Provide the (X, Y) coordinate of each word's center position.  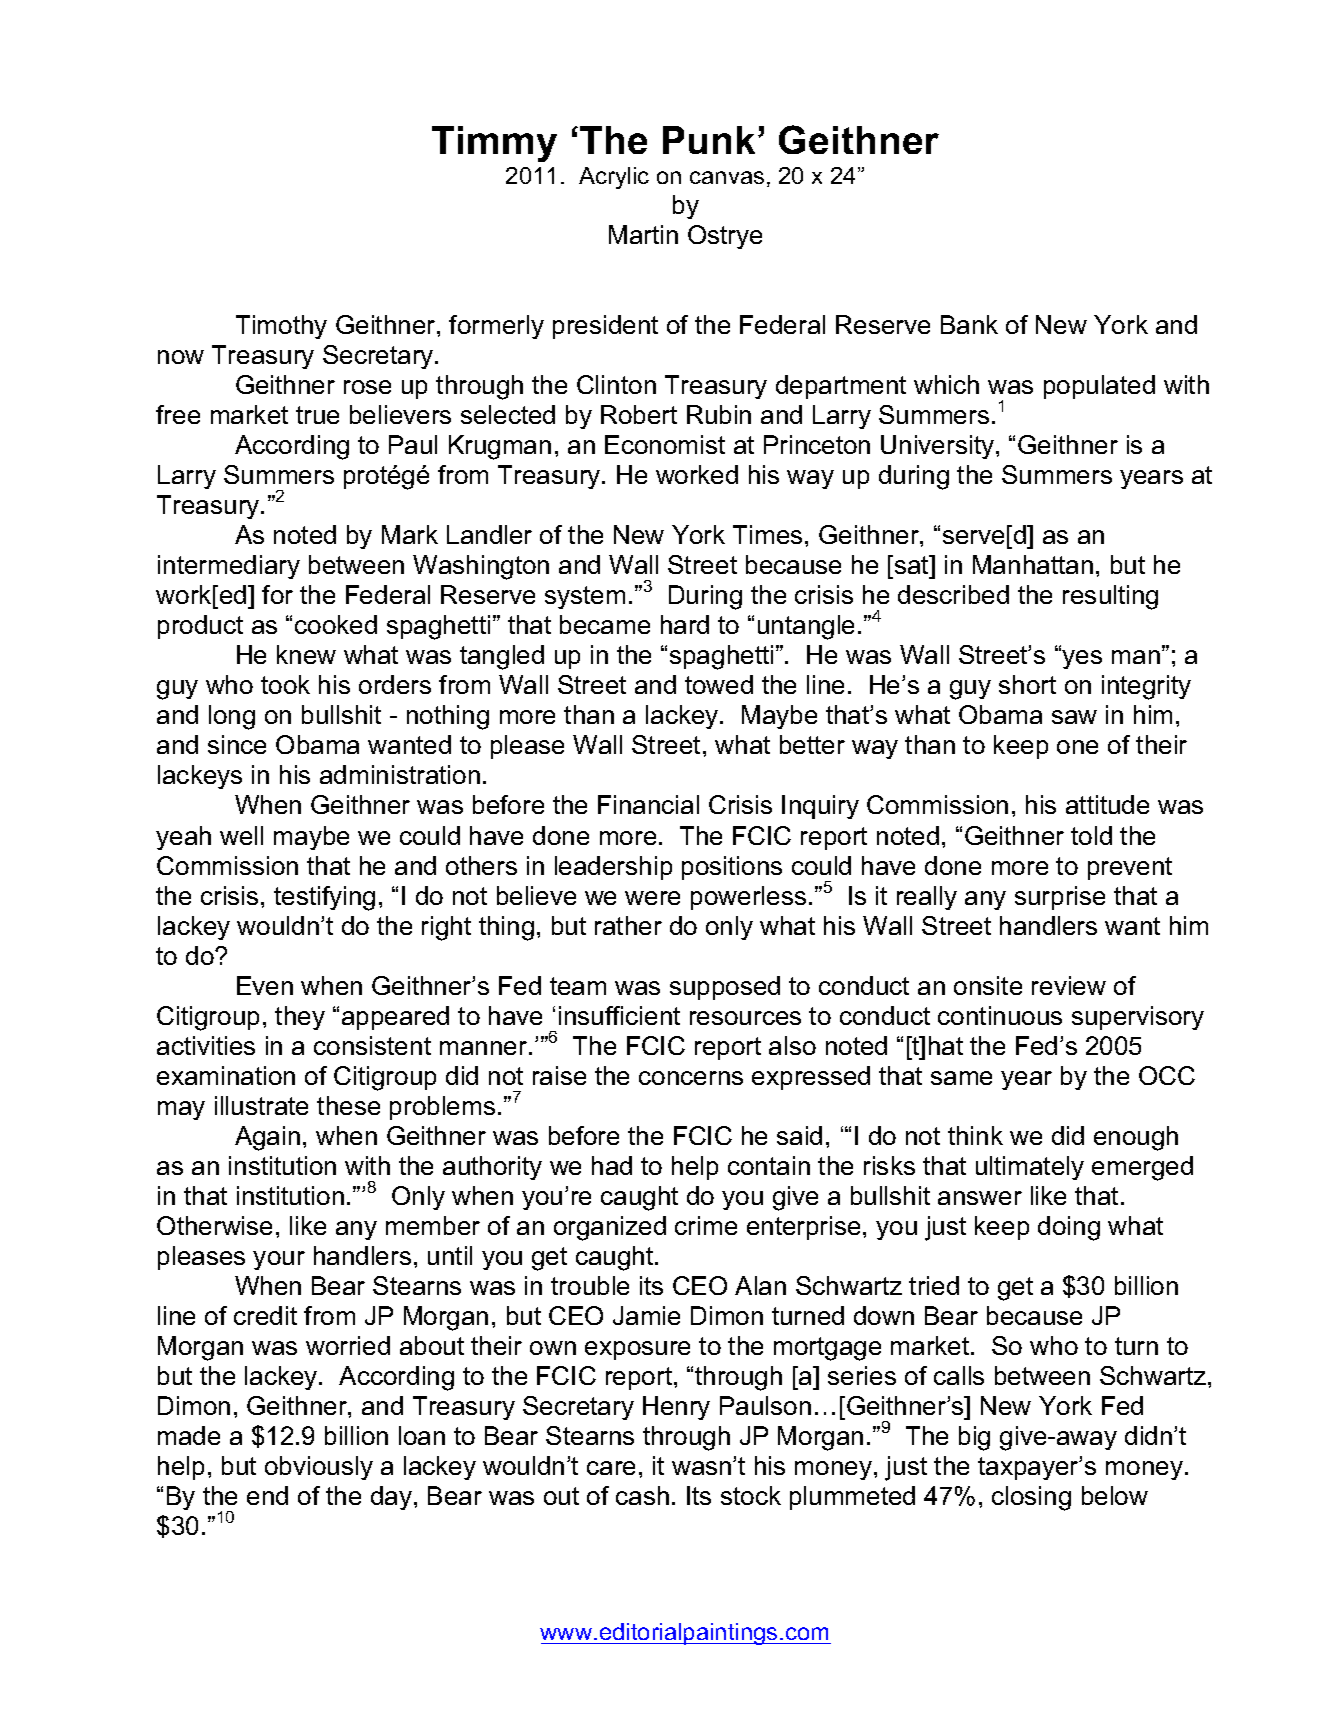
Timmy (494, 144)
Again (267, 1138)
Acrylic (614, 178)
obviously (319, 1468)
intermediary (229, 567)
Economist (665, 444)
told (1091, 835)
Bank (969, 324)
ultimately (1030, 1168)
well (241, 835)
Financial (648, 804)
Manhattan (1033, 564)
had (612, 1165)
